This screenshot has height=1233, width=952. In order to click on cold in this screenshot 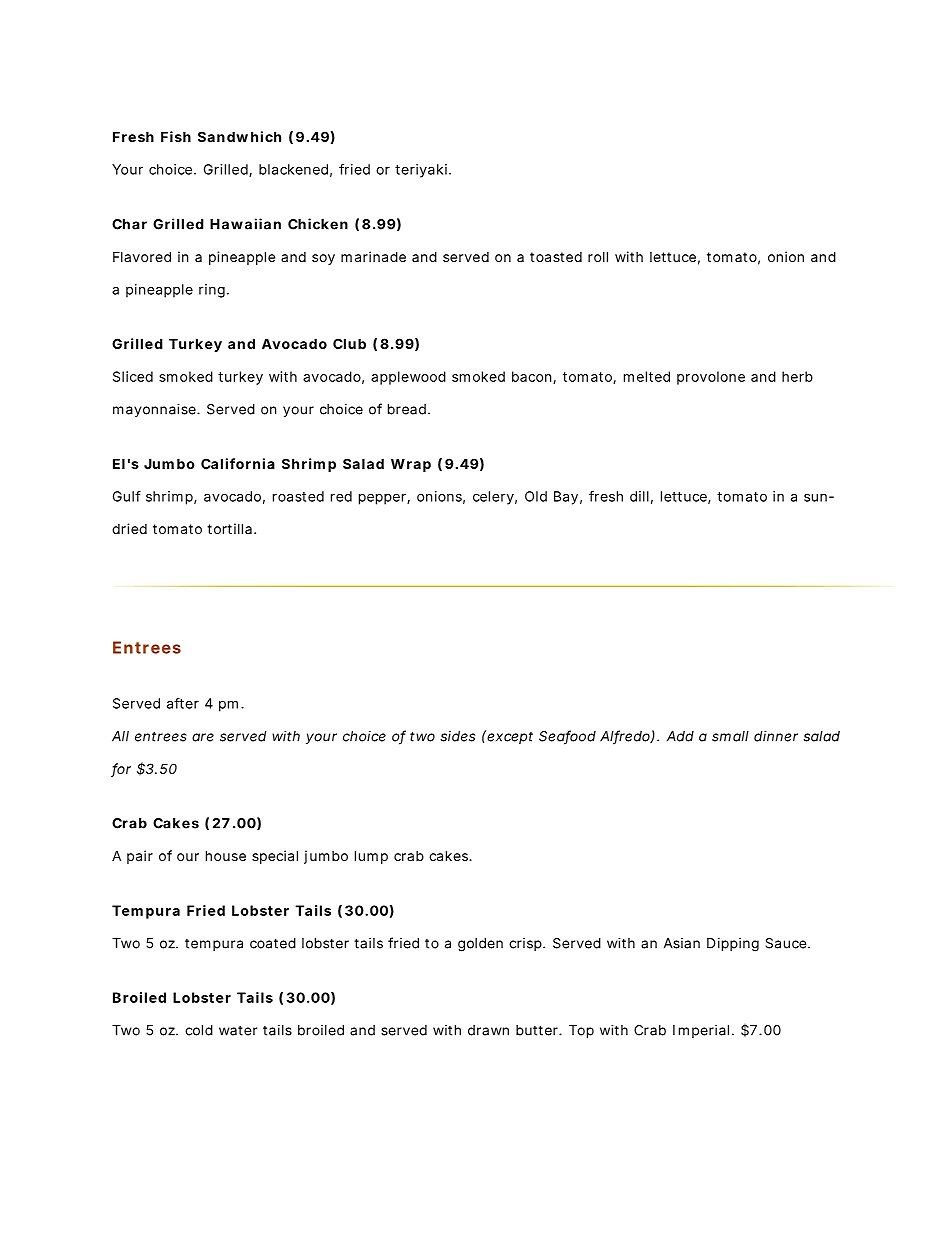, I will do `click(199, 1030)`.
